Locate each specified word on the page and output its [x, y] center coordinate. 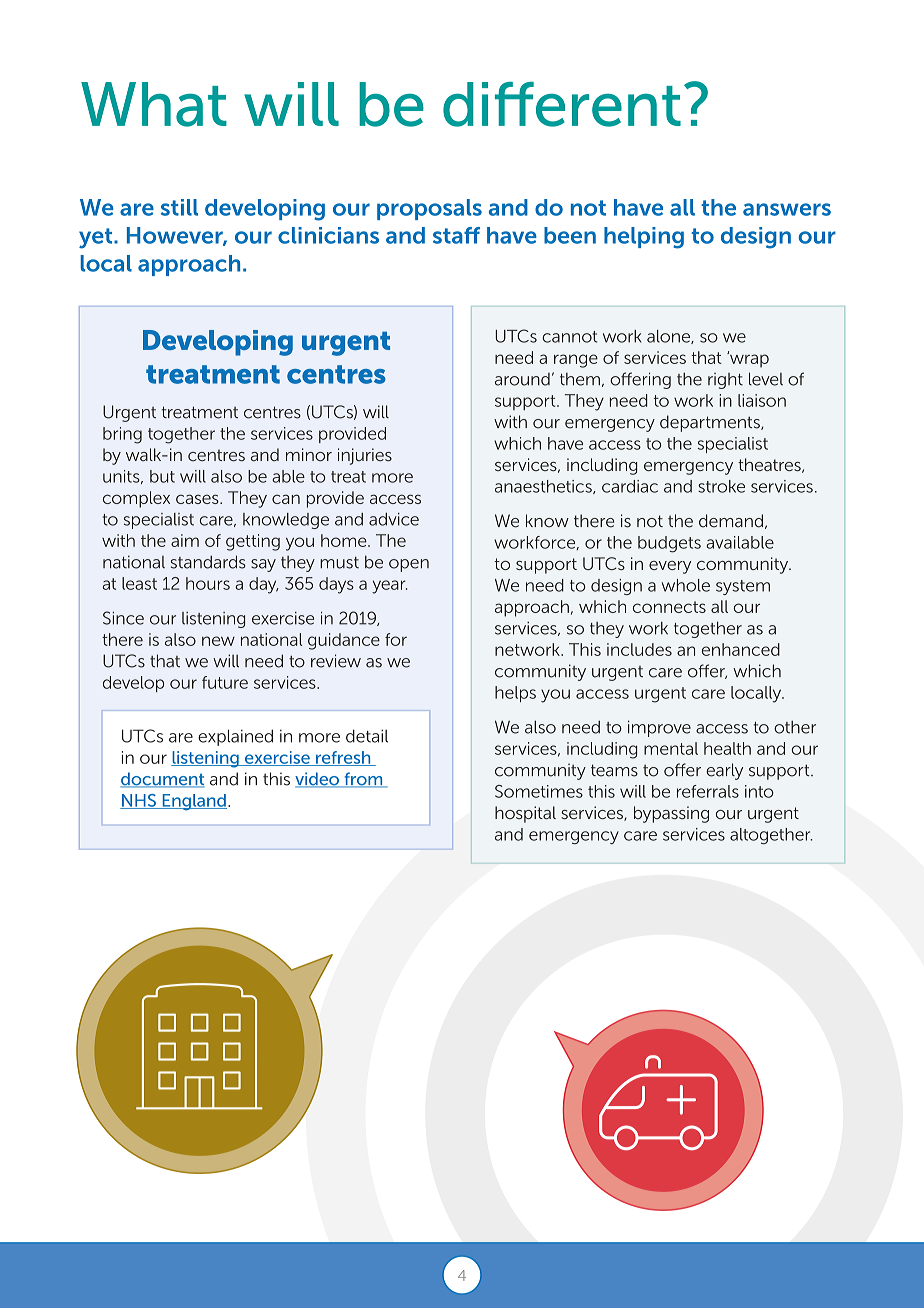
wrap [748, 360]
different [562, 104]
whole [686, 585]
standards [208, 562]
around [522, 379]
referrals [708, 791]
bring [122, 435]
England [193, 802]
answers [787, 209]
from [363, 780]
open [409, 565]
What [154, 104]
